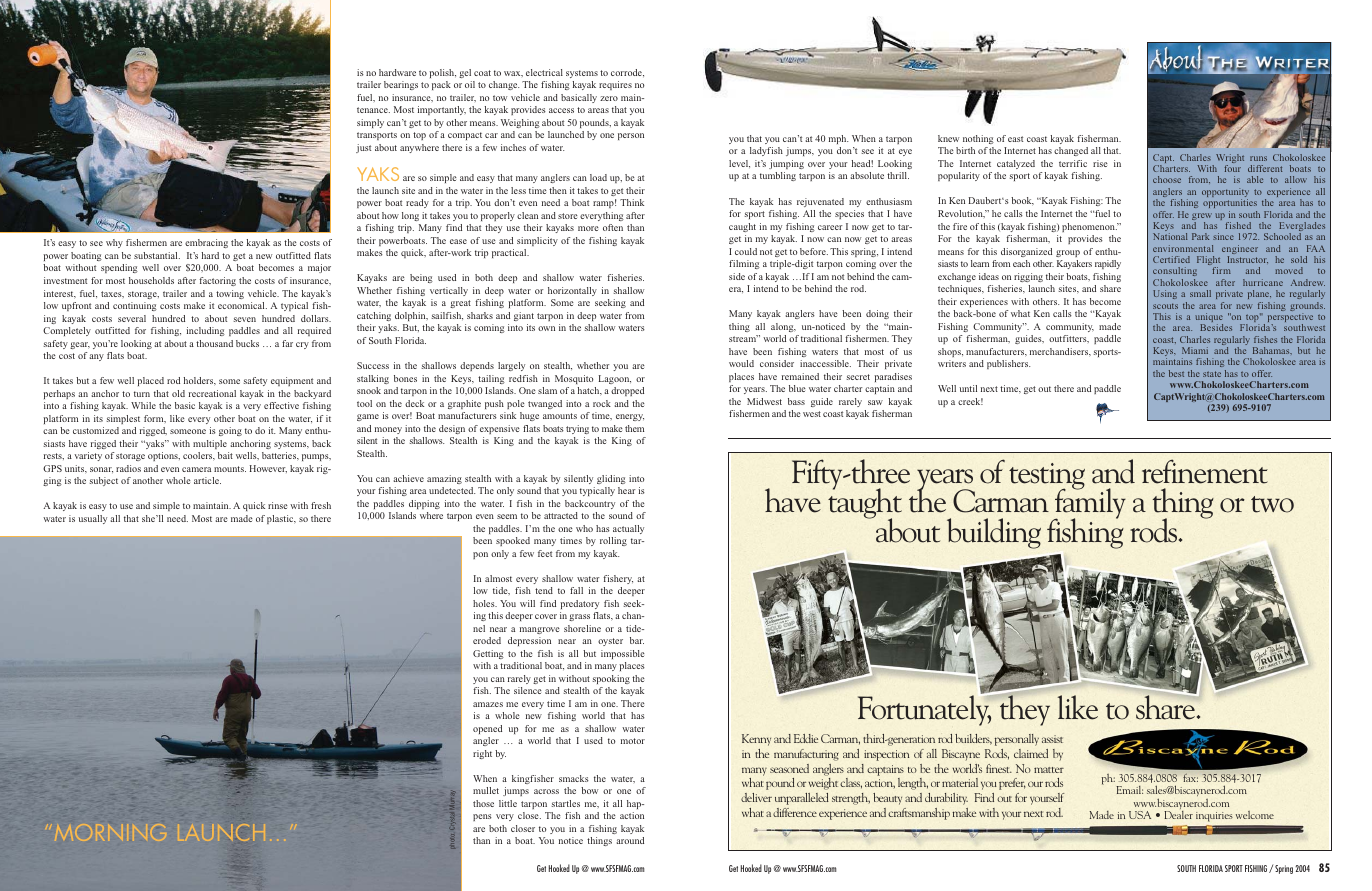 This screenshot has width=1372, height=891. Describe the element at coordinates (576, 590) in the screenshot. I see `fall` at that location.
